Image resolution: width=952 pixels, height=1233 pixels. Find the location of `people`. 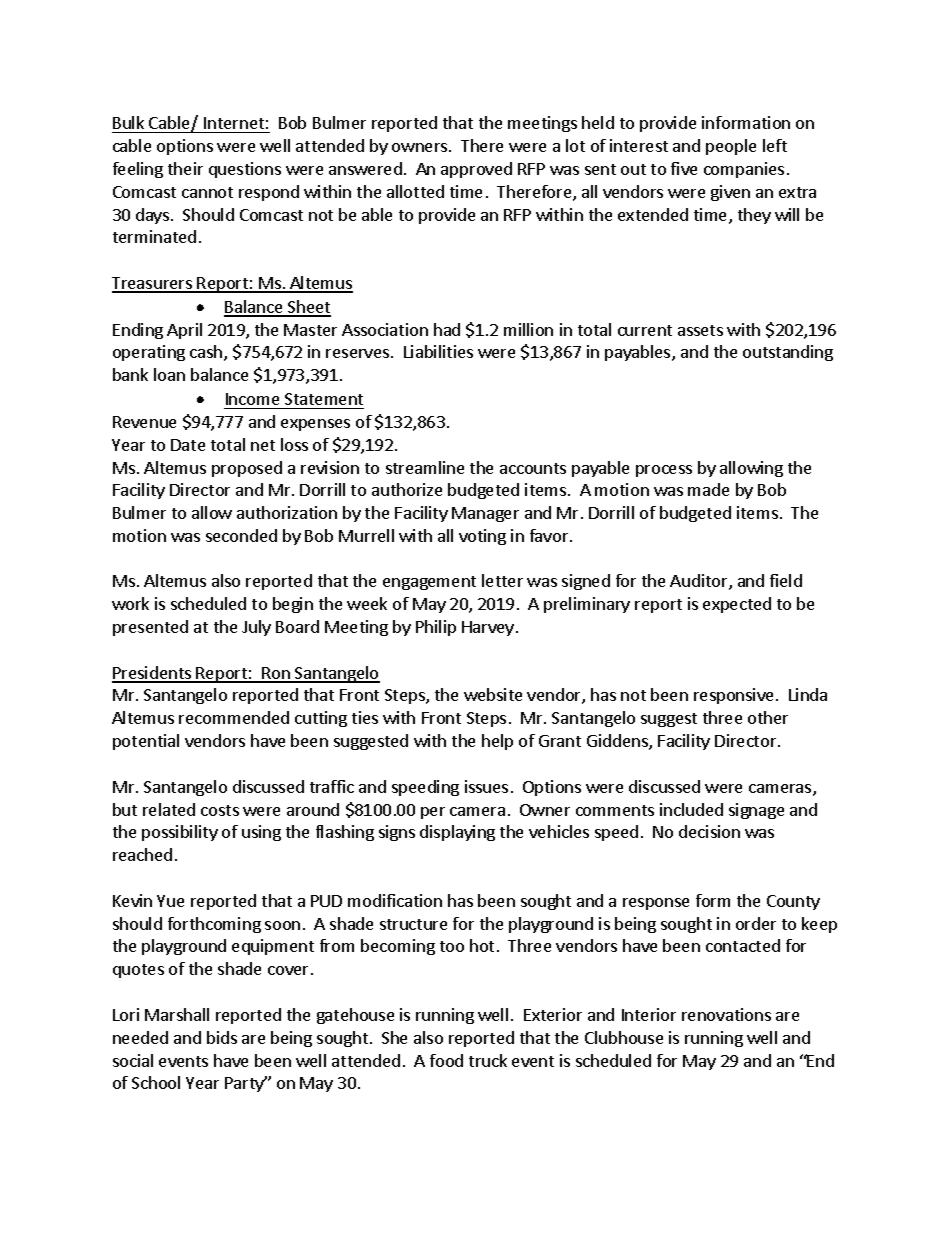

people is located at coordinates (731, 147).
